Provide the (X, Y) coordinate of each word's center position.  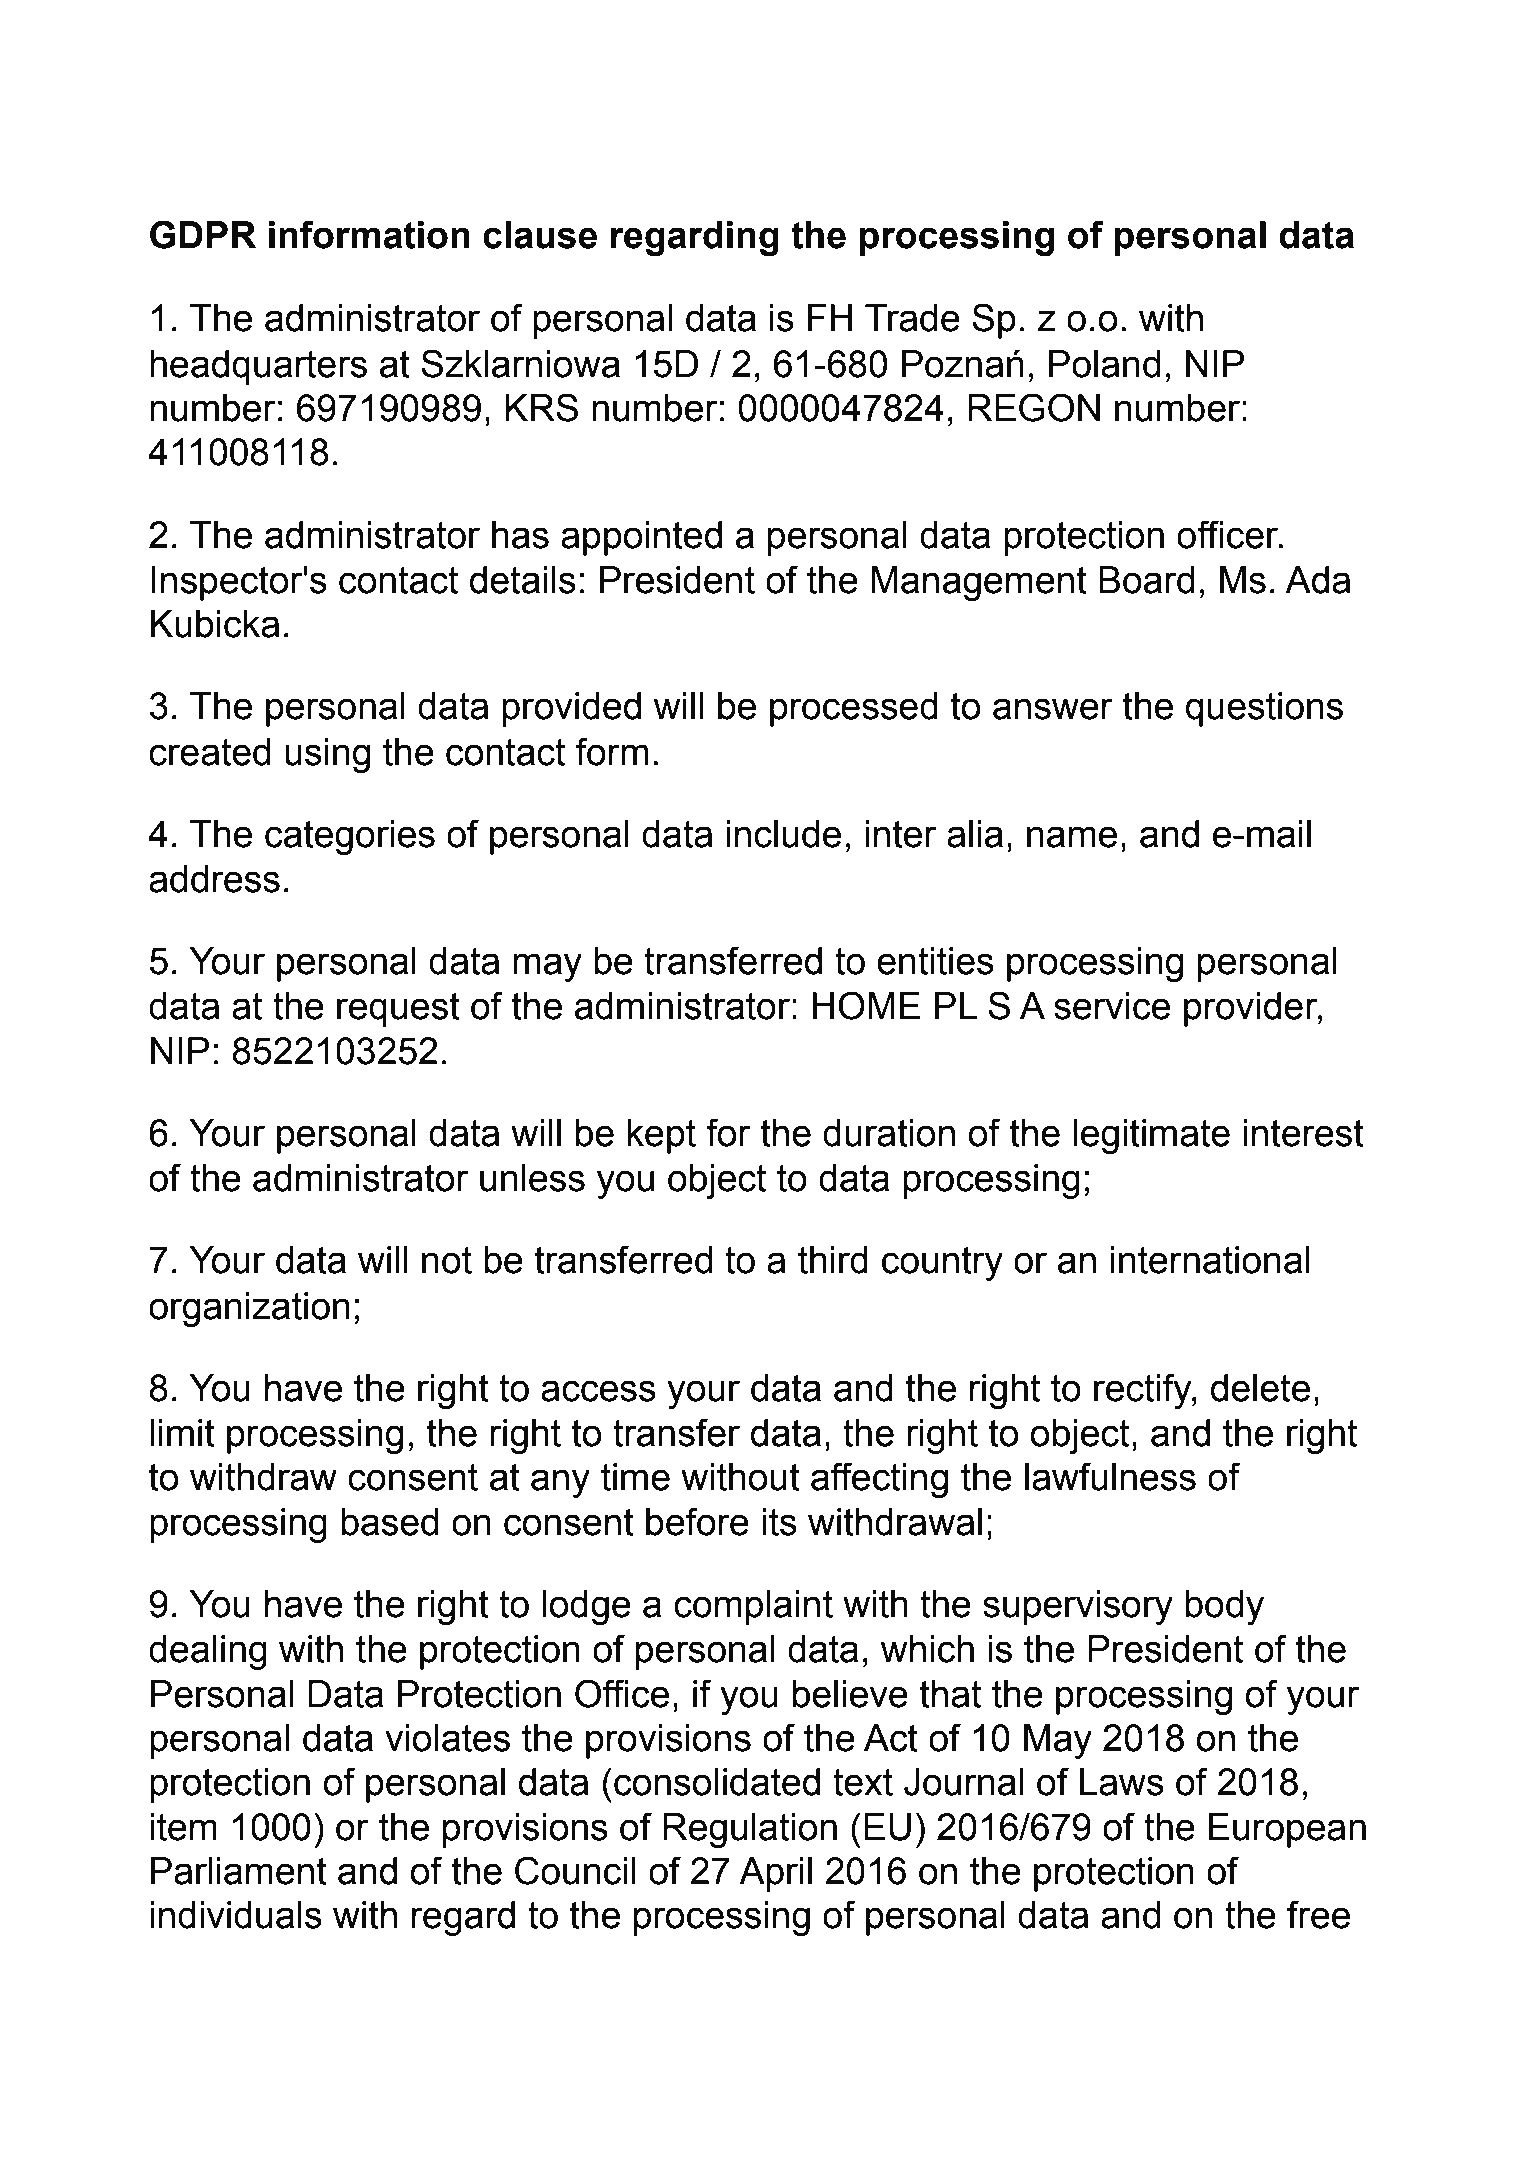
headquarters (258, 367)
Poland (1104, 364)
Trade (912, 318)
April (775, 1874)
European (1287, 1830)
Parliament (239, 1871)
